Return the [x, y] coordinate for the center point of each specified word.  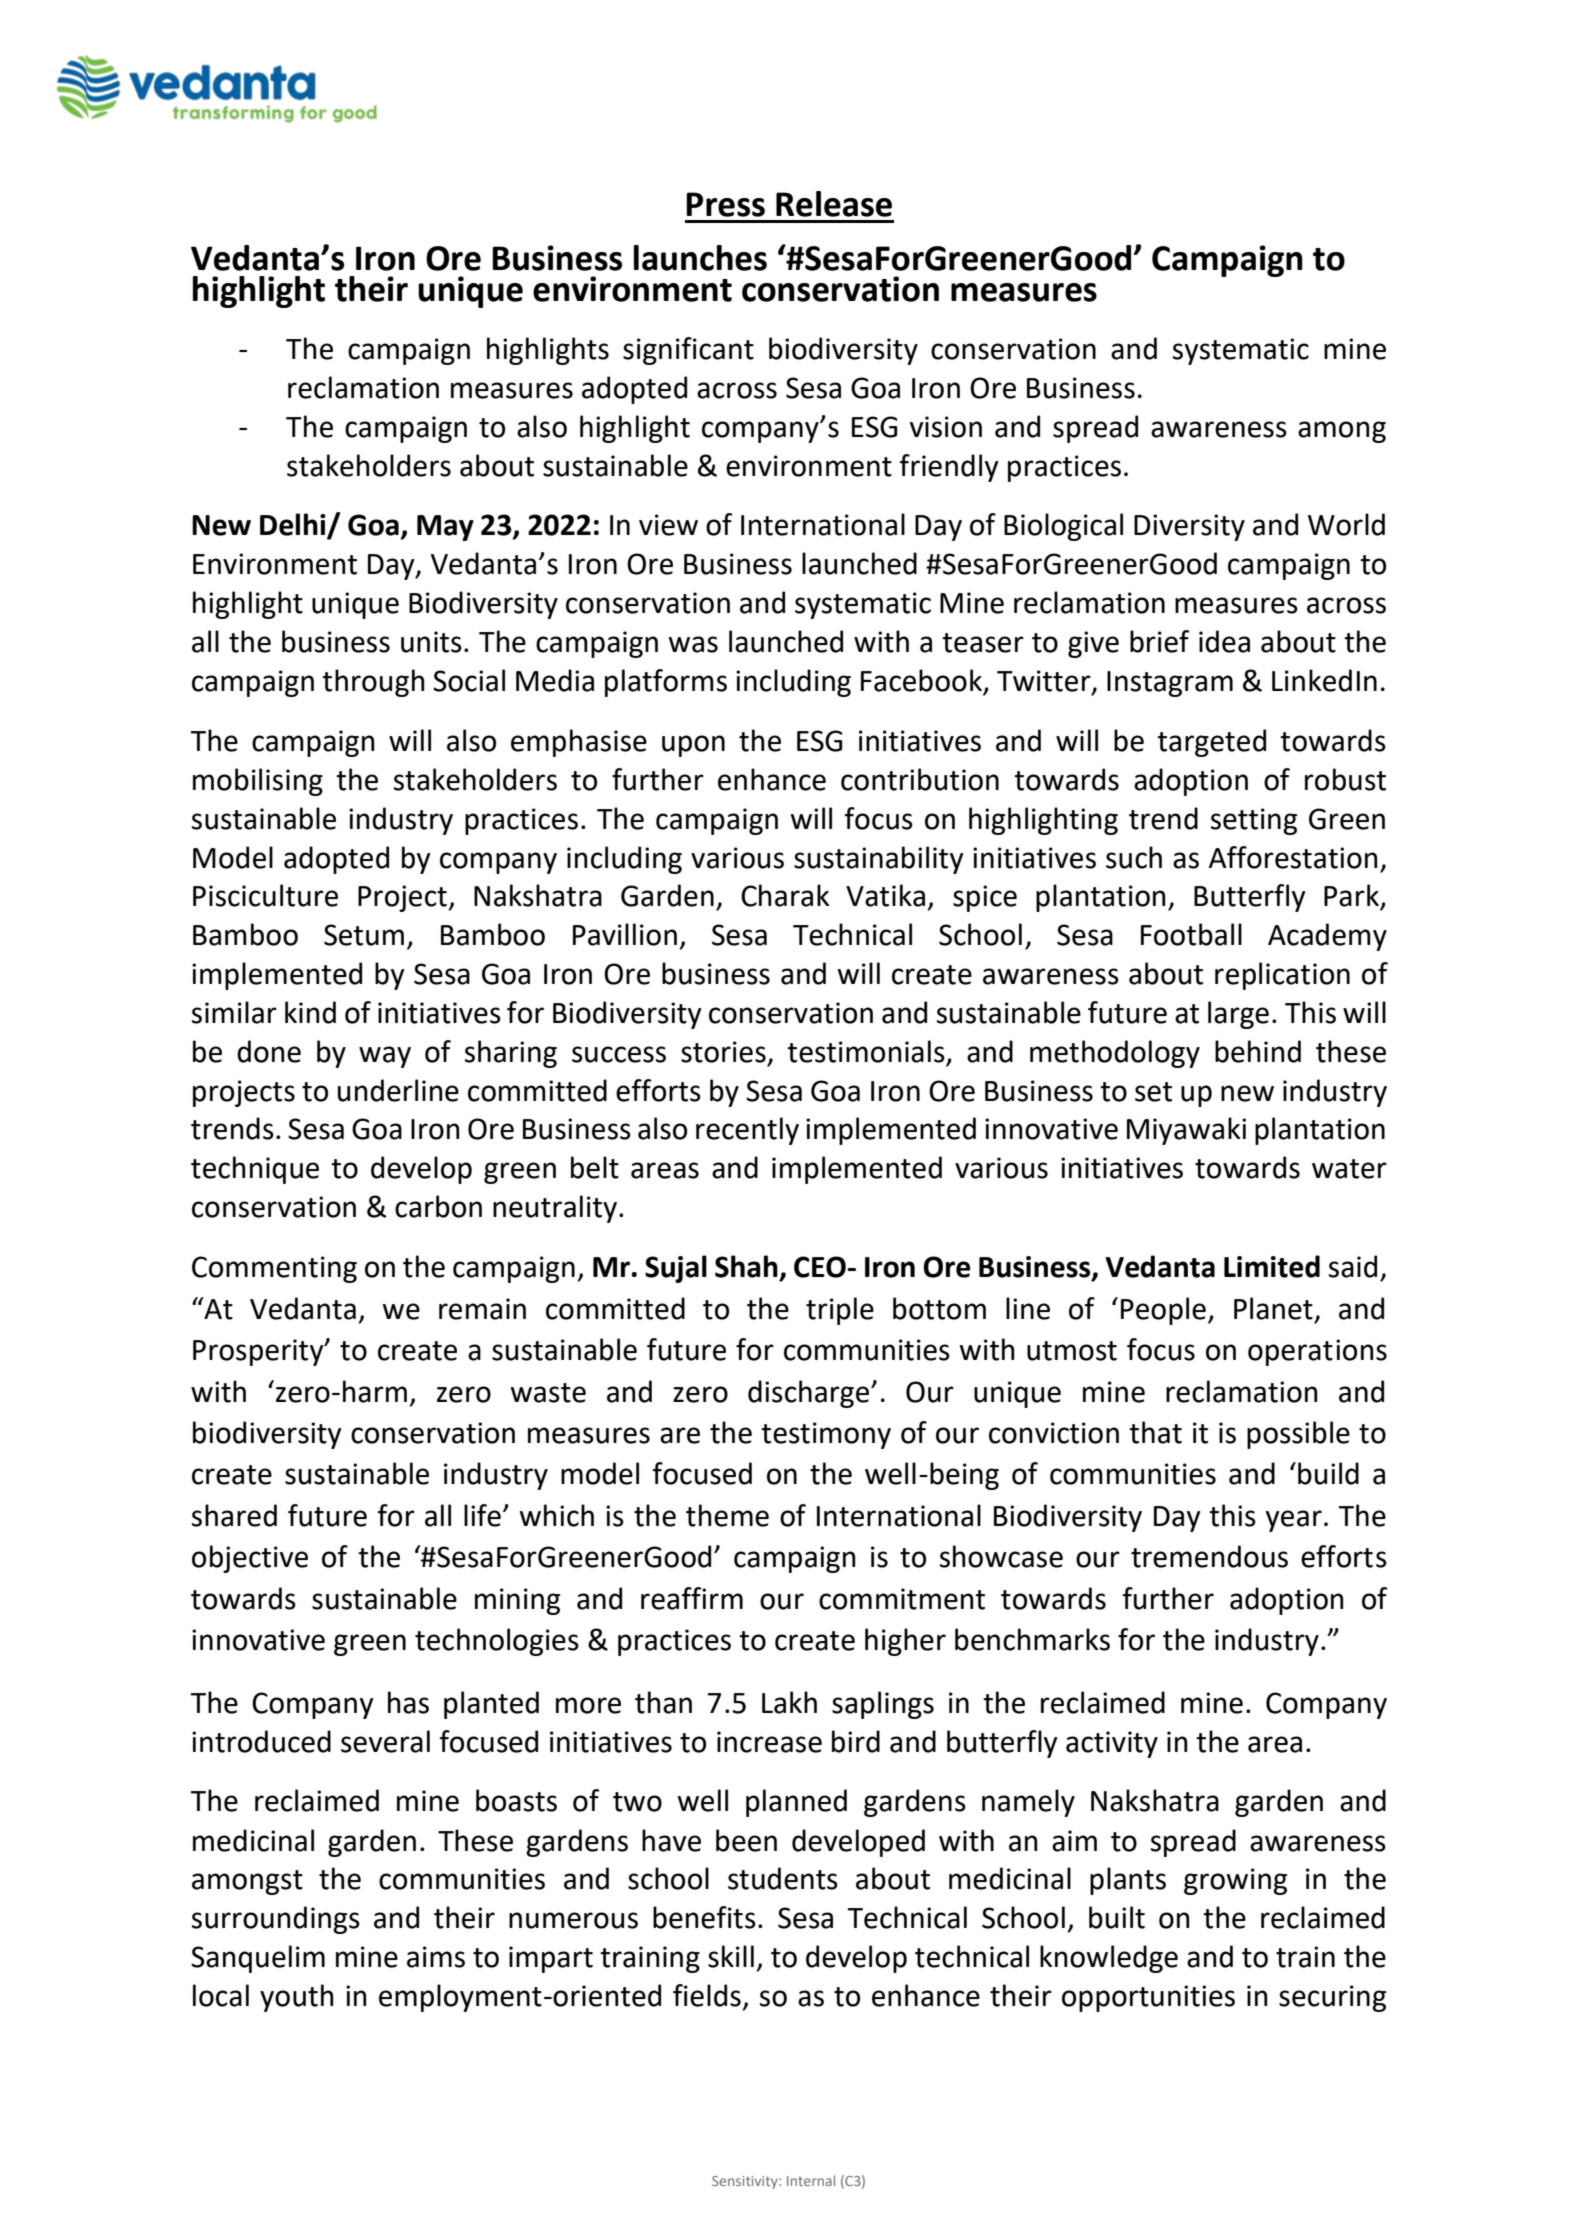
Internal [811, 2180]
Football [1191, 934]
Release [834, 204]
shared [234, 1515]
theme [727, 1515]
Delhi [294, 525]
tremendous [1209, 1556]
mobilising [258, 782]
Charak [785, 895]
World [1346, 524]
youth [297, 1998]
